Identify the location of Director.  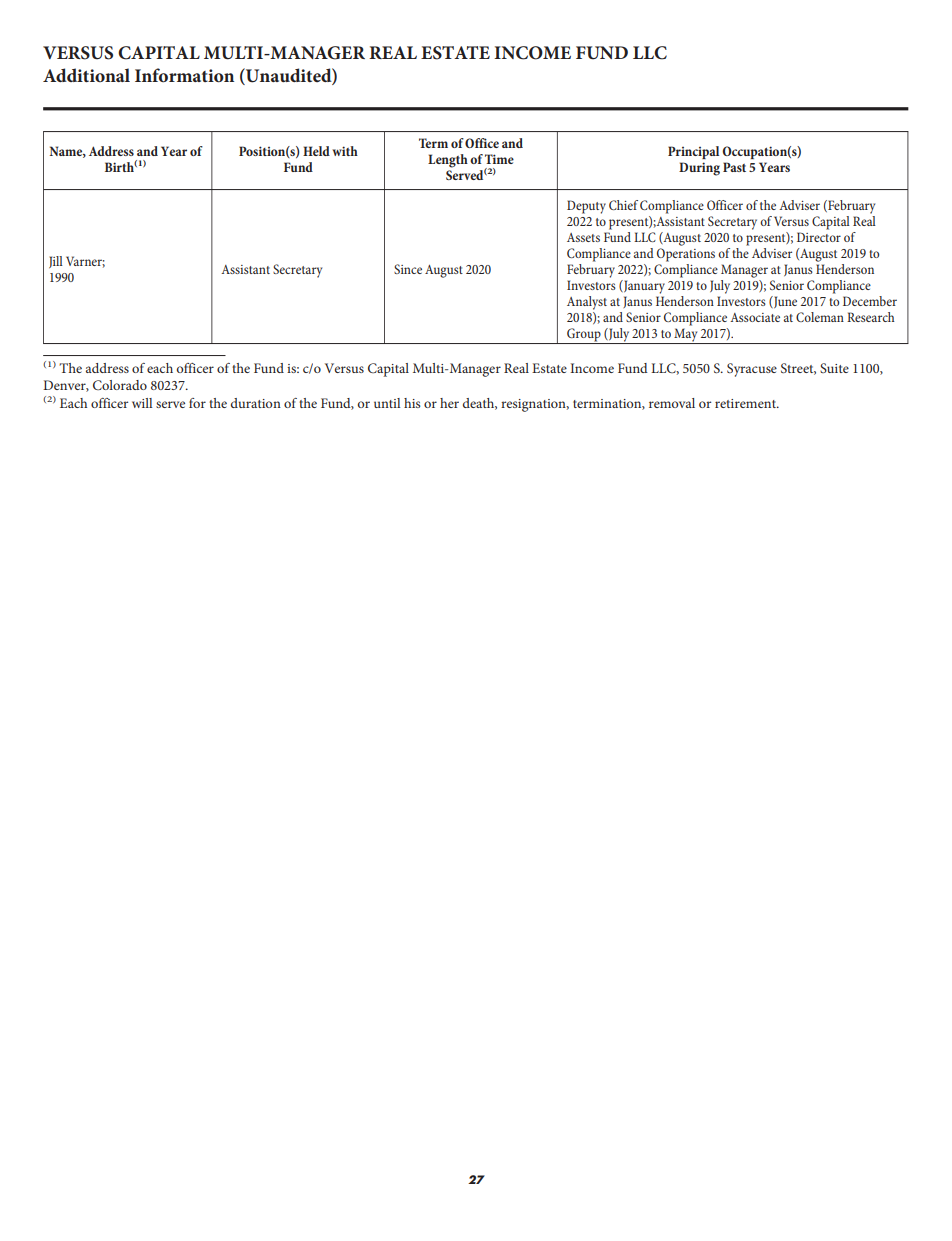
(819, 237).
